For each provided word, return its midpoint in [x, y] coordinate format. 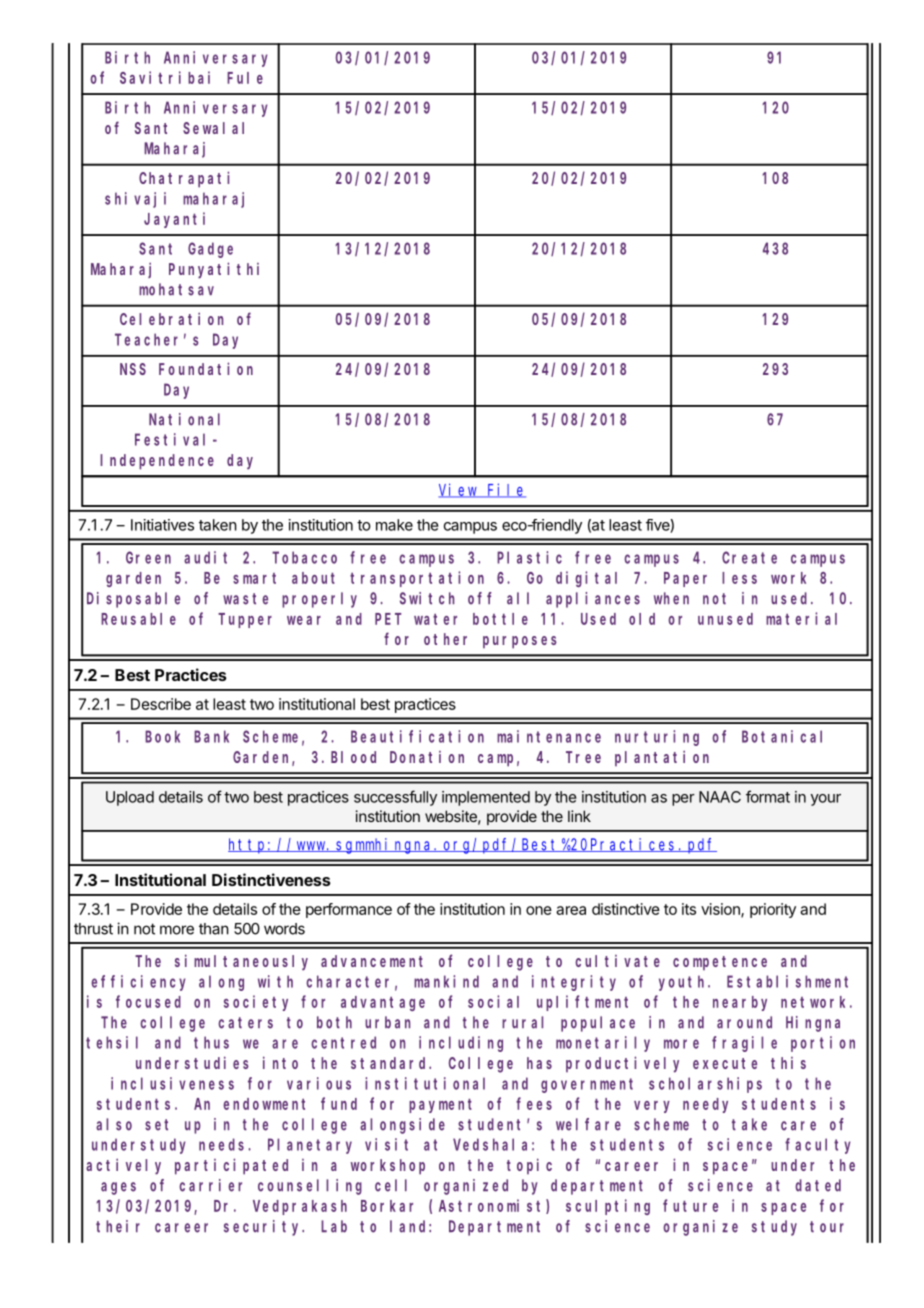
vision [721, 910]
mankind [446, 981]
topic [529, 1166]
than [214, 929]
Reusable [138, 619]
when [671, 598]
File [506, 490]
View [459, 490]
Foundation [206, 368]
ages [118, 1188]
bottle [500, 619]
